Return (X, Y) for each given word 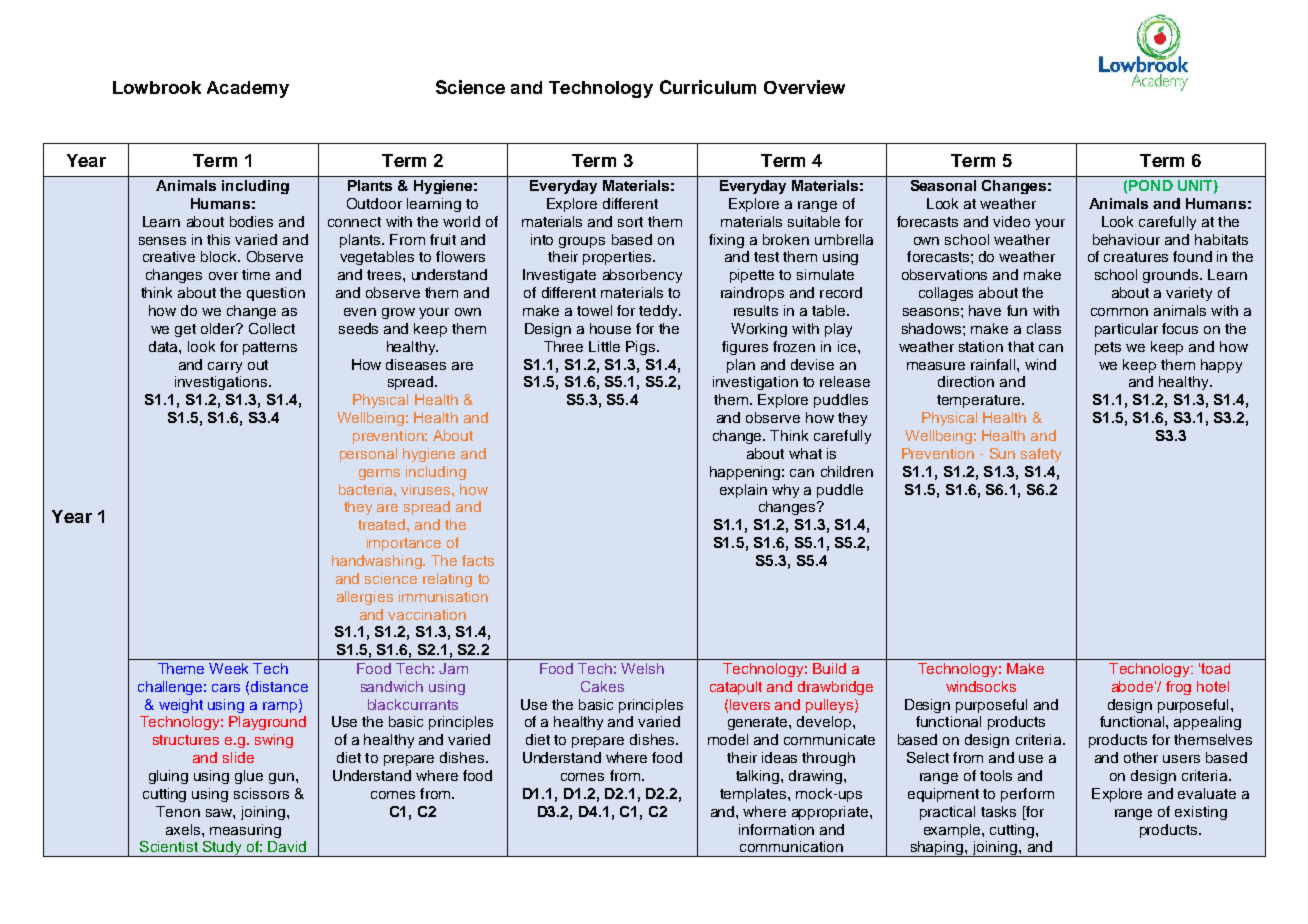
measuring (245, 831)
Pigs (642, 348)
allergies (365, 598)
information (776, 829)
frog (1178, 688)
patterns (270, 348)
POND (1151, 185)
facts (478, 560)
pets (1108, 348)
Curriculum (708, 87)
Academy (248, 89)
